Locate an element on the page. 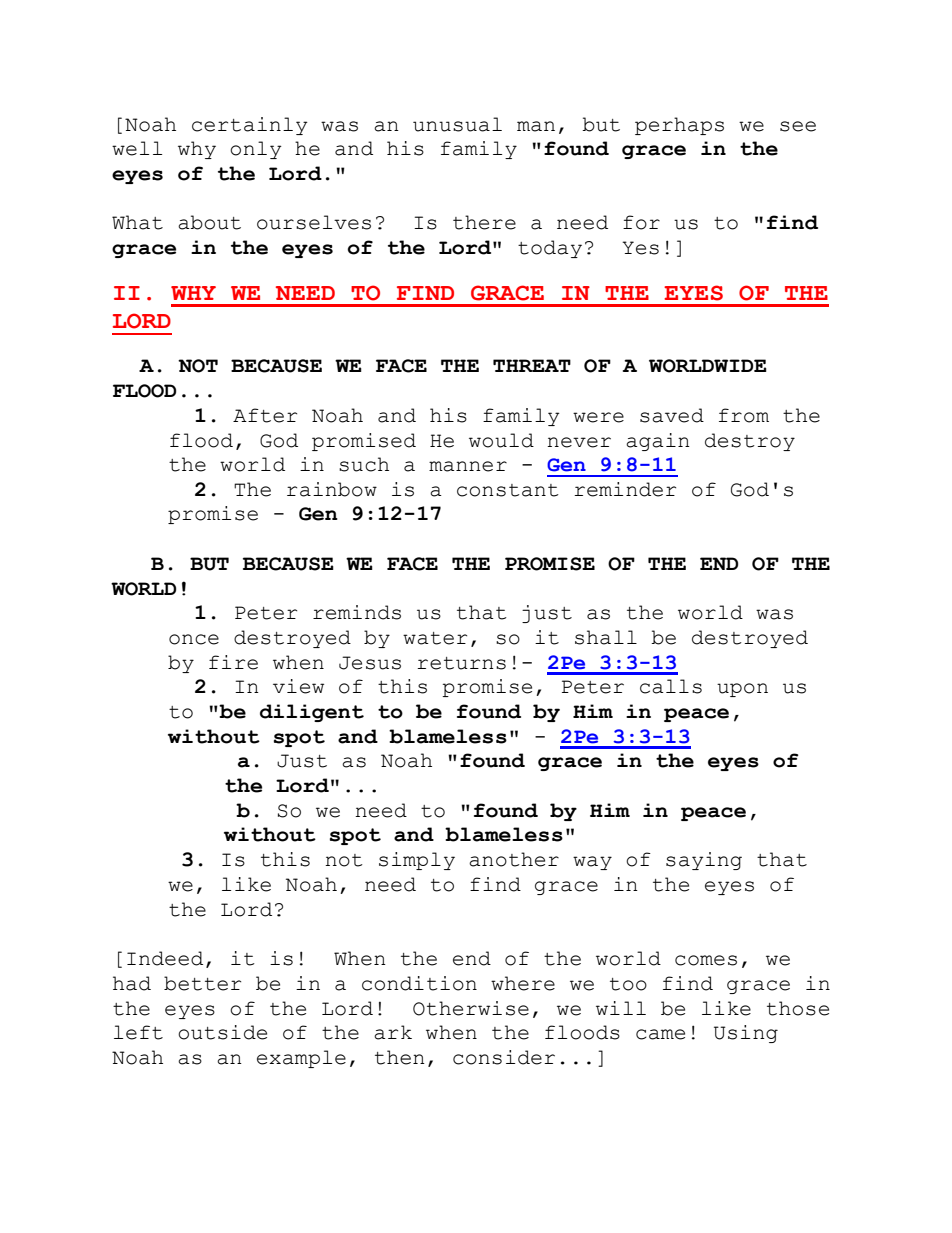 Image resolution: width=952 pixels, height=1233 pixels. unusual is located at coordinates (457, 124).
